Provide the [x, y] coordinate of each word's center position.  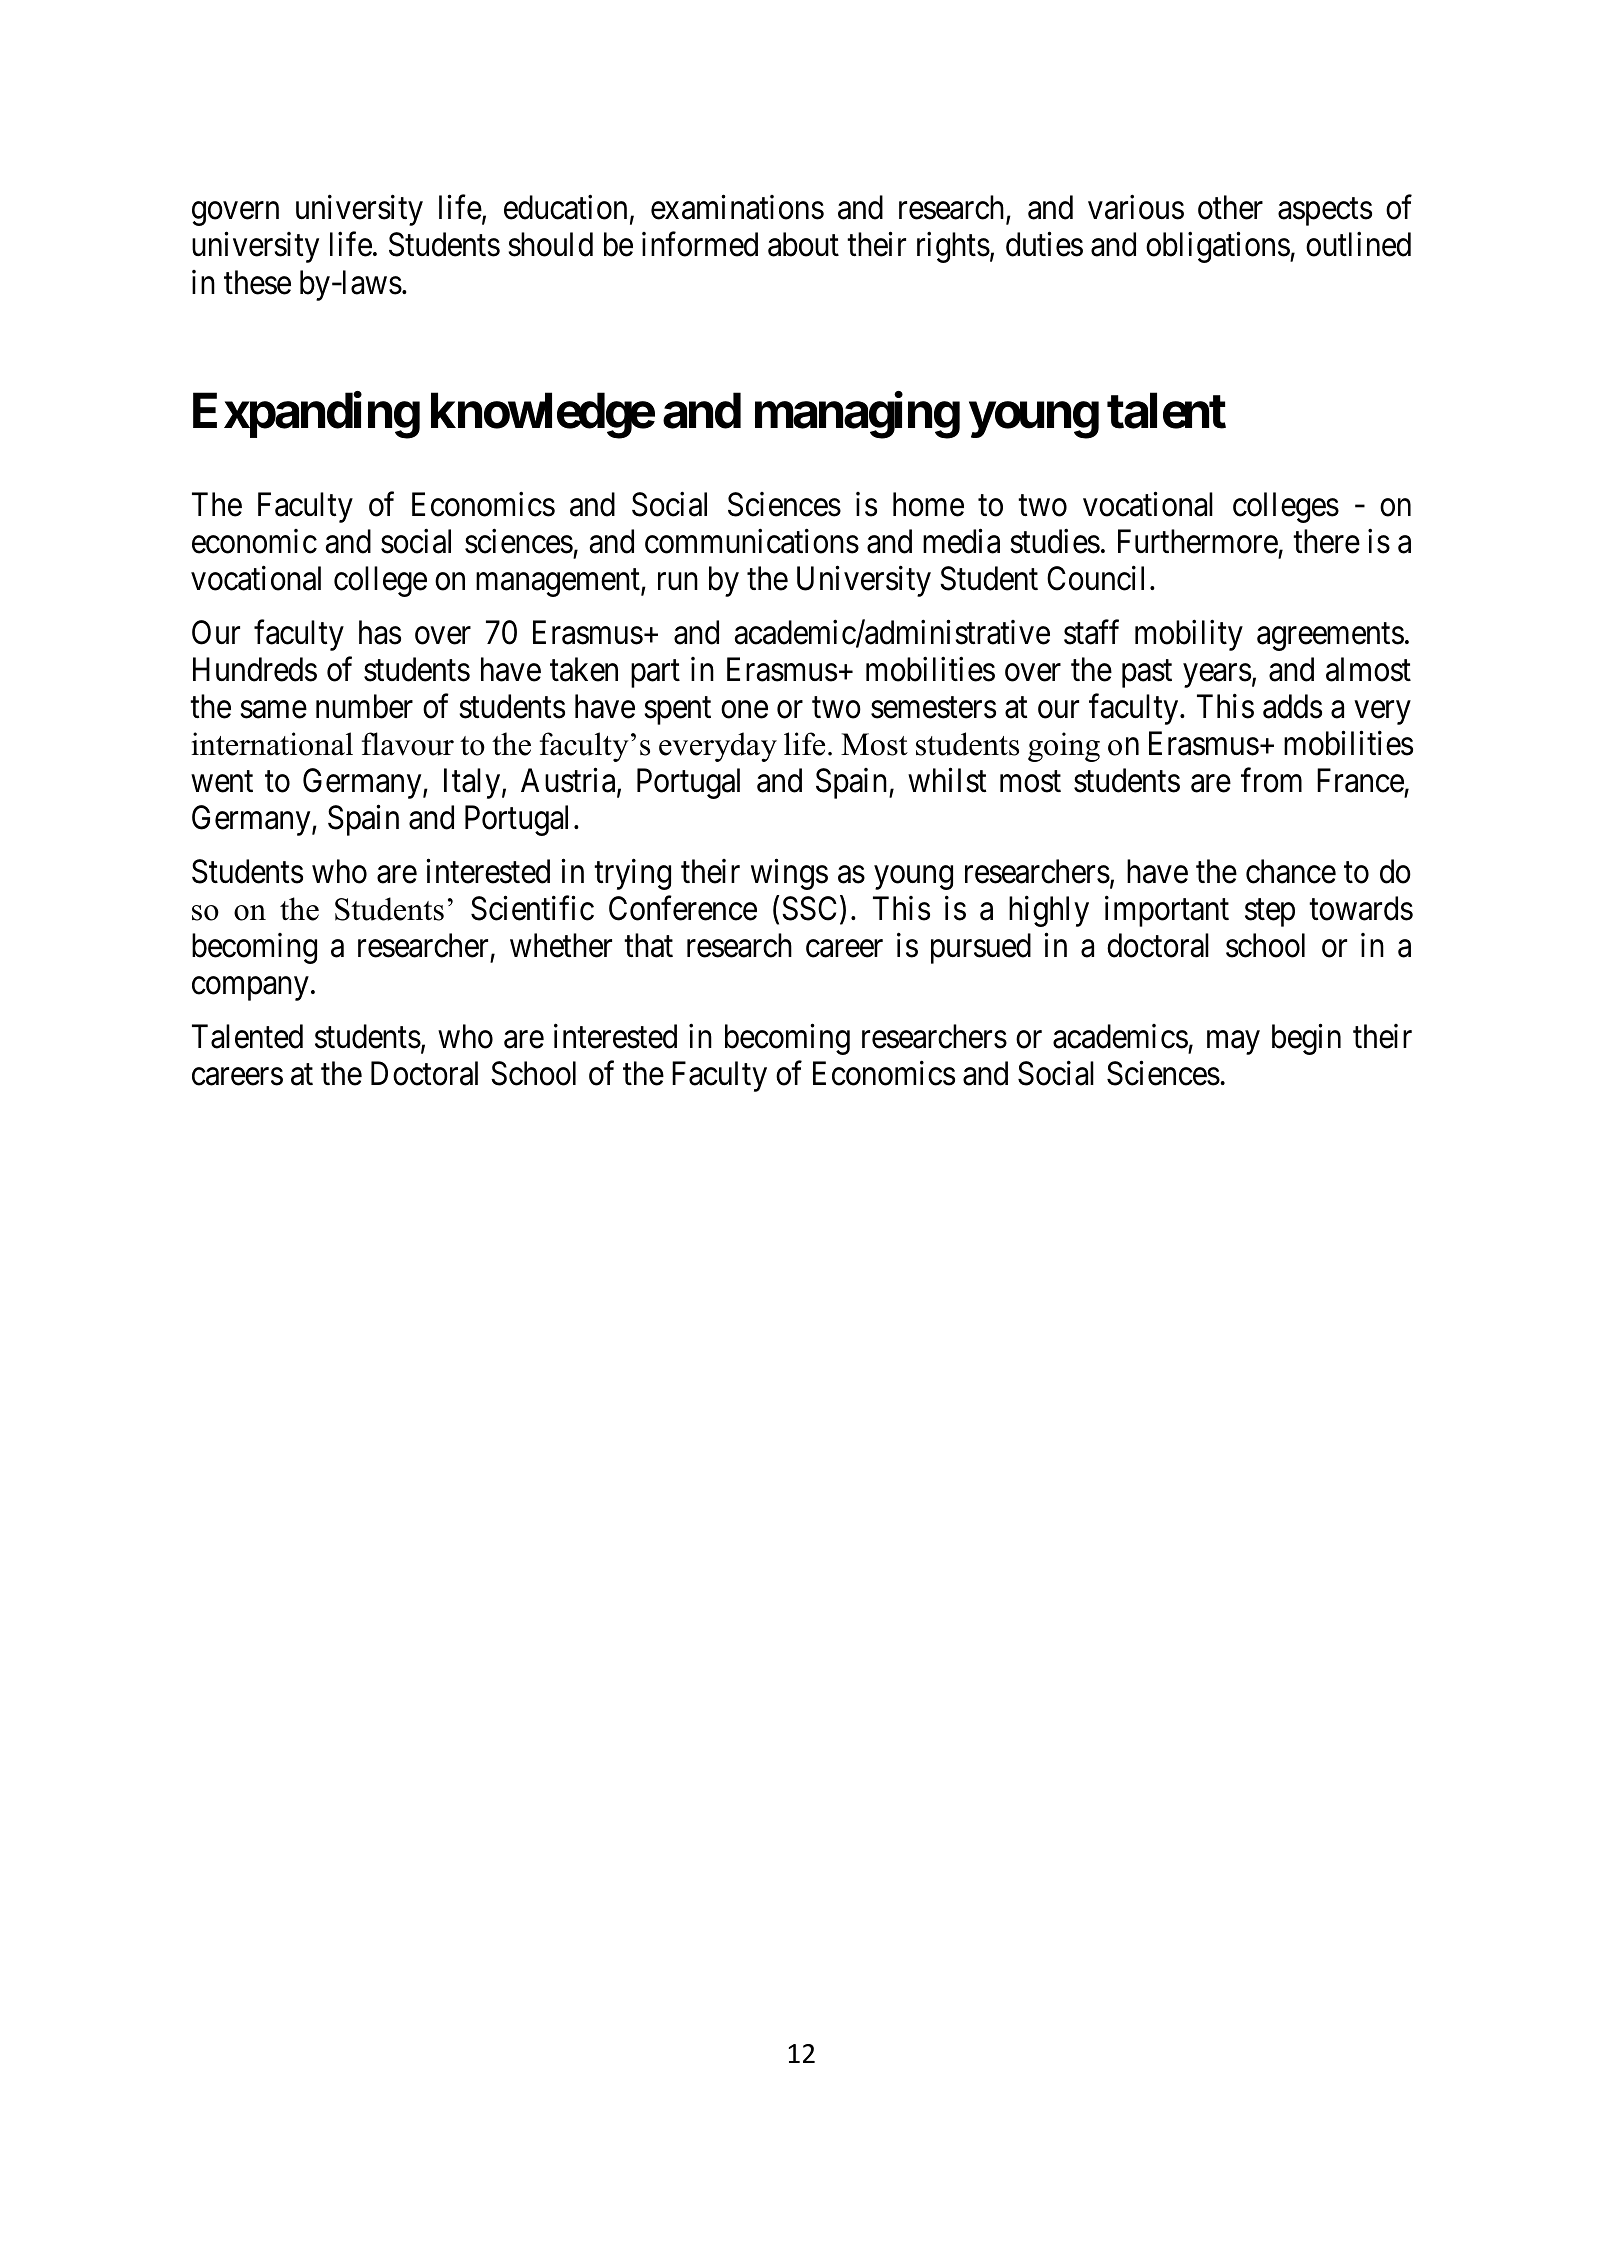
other [1230, 207]
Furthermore [1198, 541]
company [250, 989]
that [648, 945]
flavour [408, 744]
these [257, 282]
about [803, 244]
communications [752, 541]
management [559, 583]
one [744, 710]
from [1271, 780]
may [1233, 1043]
